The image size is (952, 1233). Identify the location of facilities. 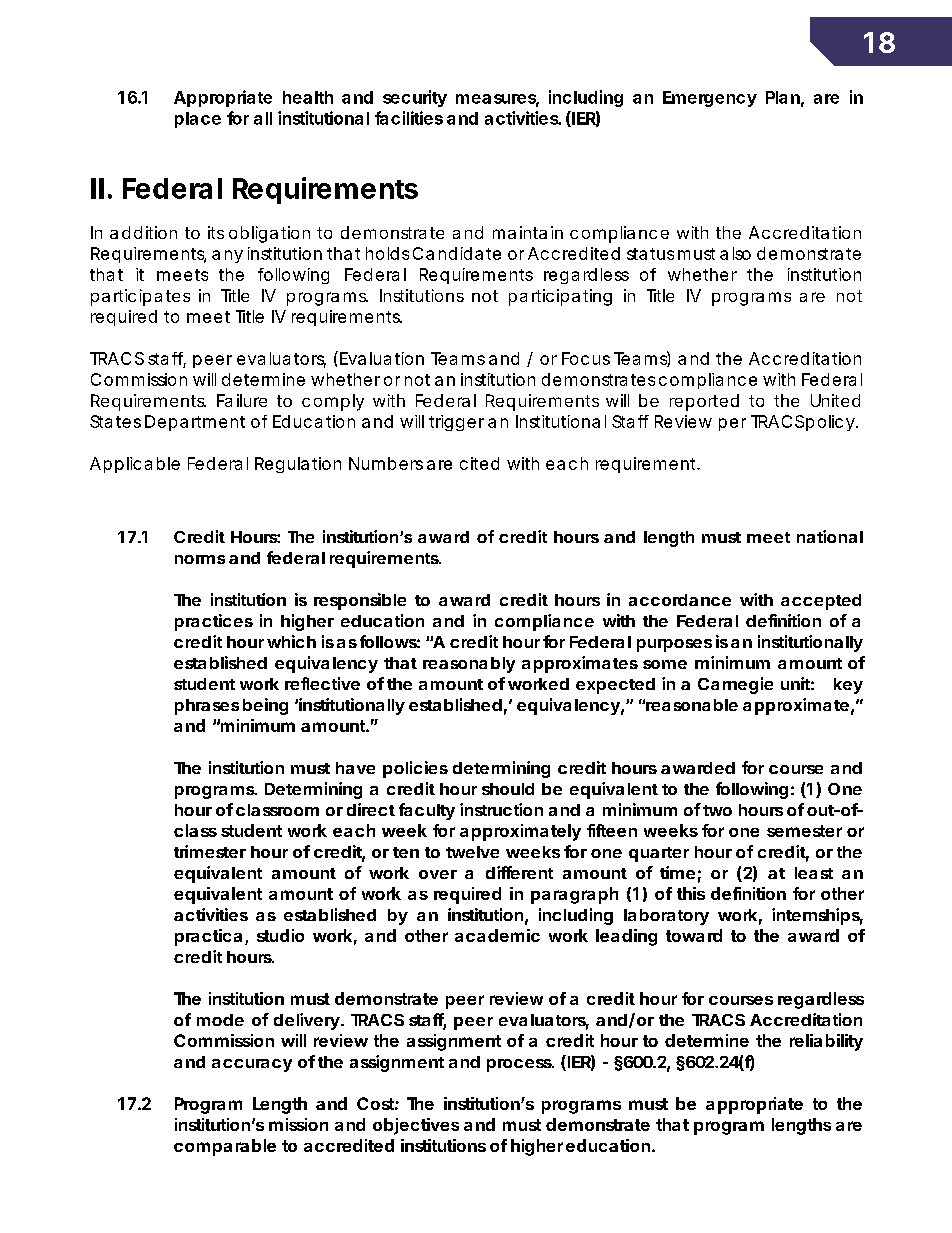
(409, 118).
